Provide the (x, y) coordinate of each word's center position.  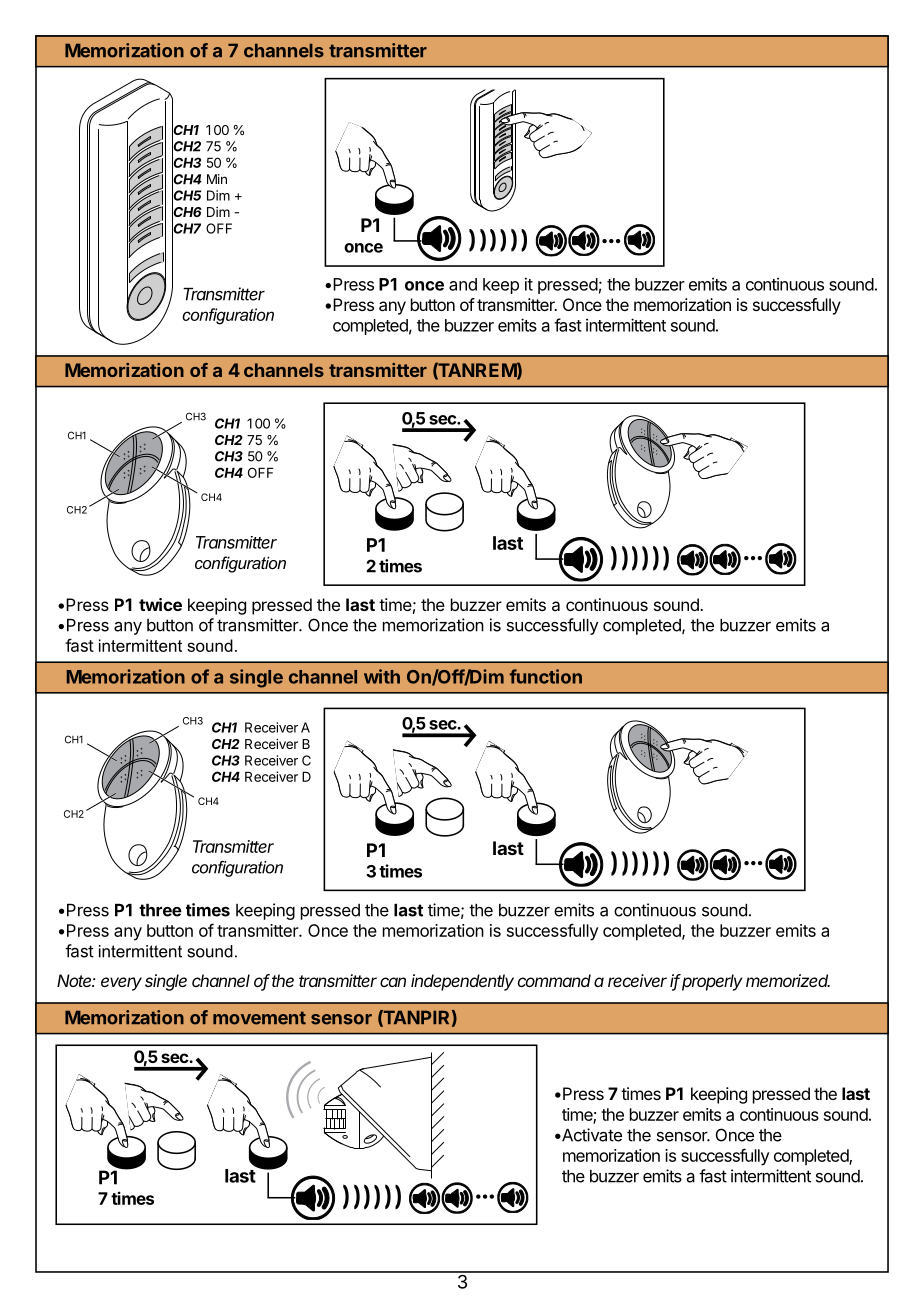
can (393, 982)
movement (259, 1018)
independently (462, 982)
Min (217, 179)
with (382, 676)
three (160, 910)
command (554, 980)
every (121, 984)
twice (160, 604)
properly (711, 982)
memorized (788, 980)
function (545, 676)
